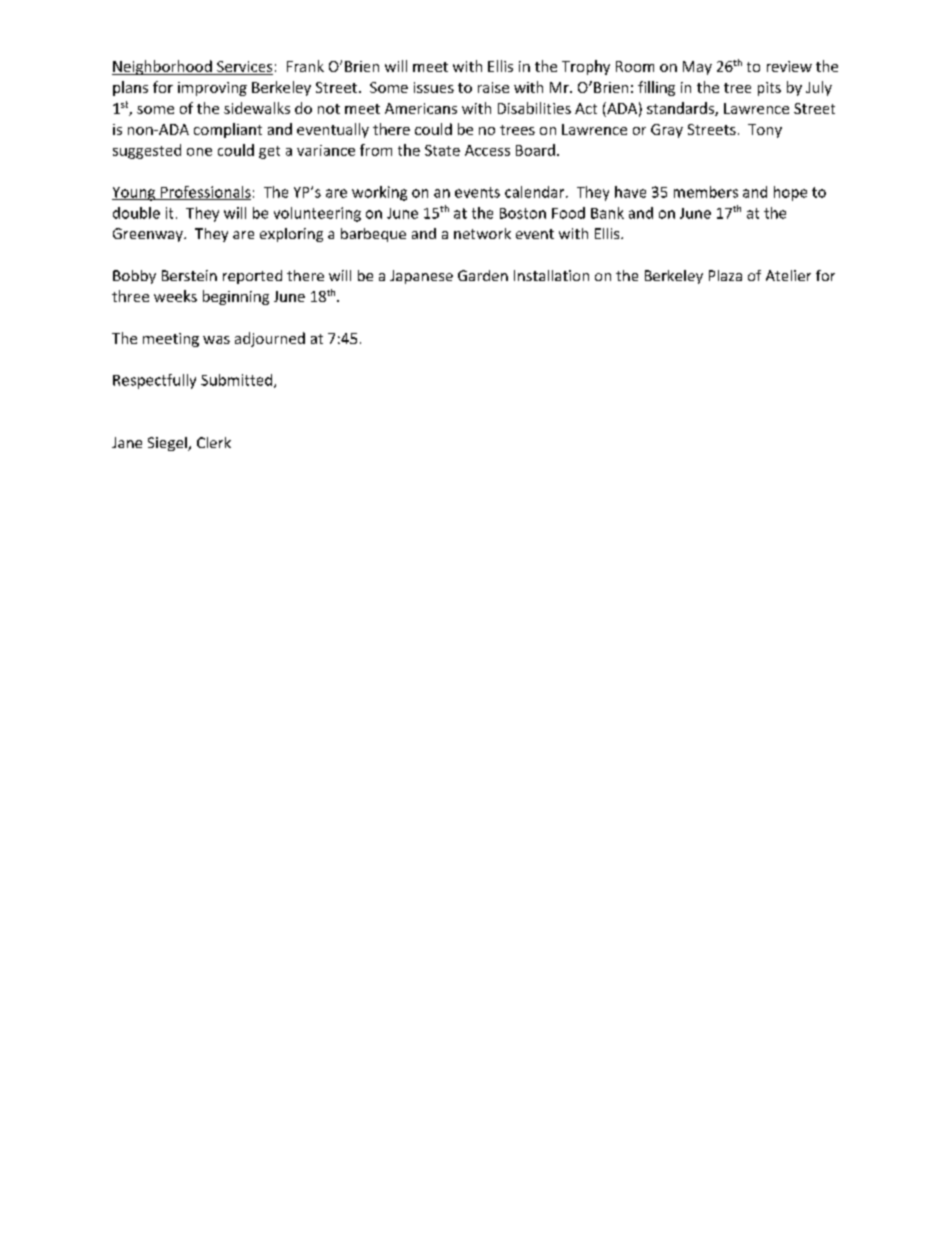 The width and height of the page is (952, 1233). I want to click on Plaza, so click(725, 275).
